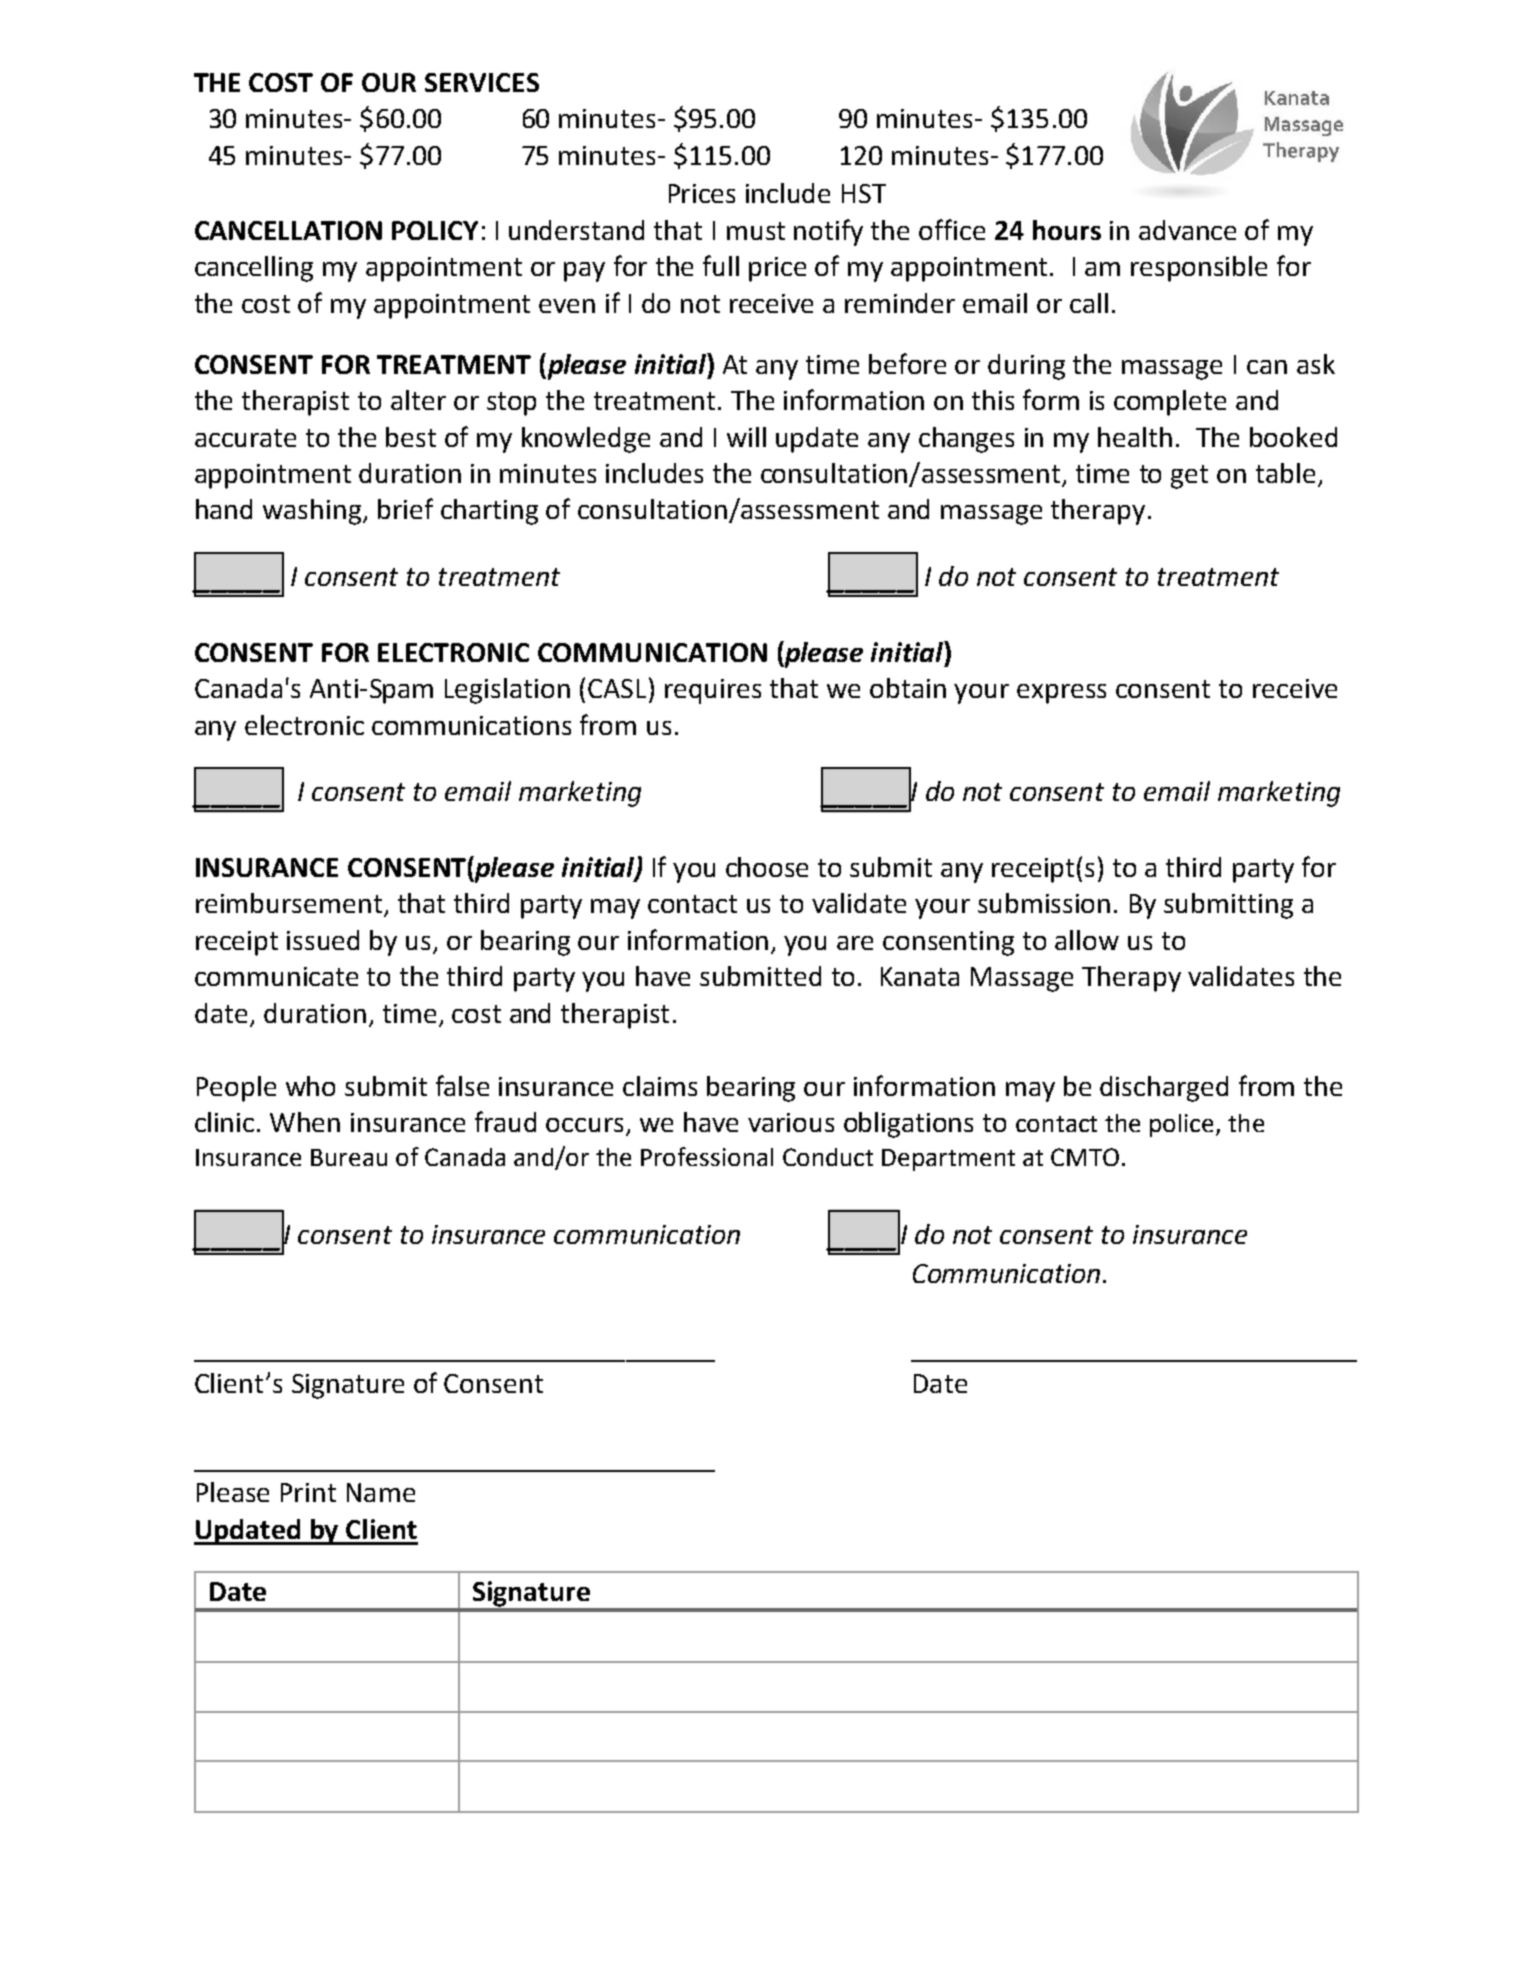  What do you see at coordinates (1061, 694) in the screenshot?
I see `express` at bounding box center [1061, 694].
